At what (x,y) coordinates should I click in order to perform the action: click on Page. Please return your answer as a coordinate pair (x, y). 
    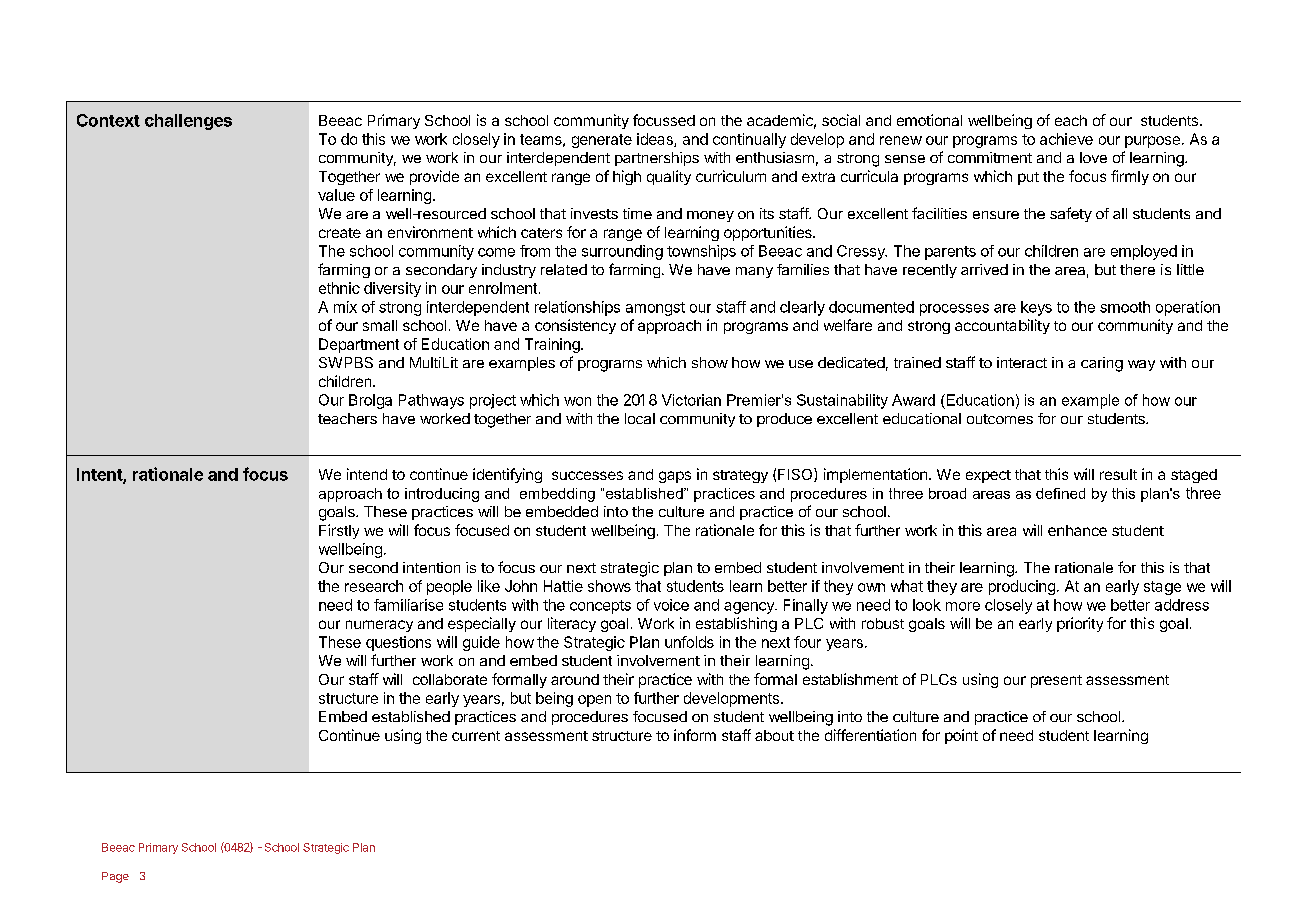
    Looking at the image, I should click on (115, 877).
